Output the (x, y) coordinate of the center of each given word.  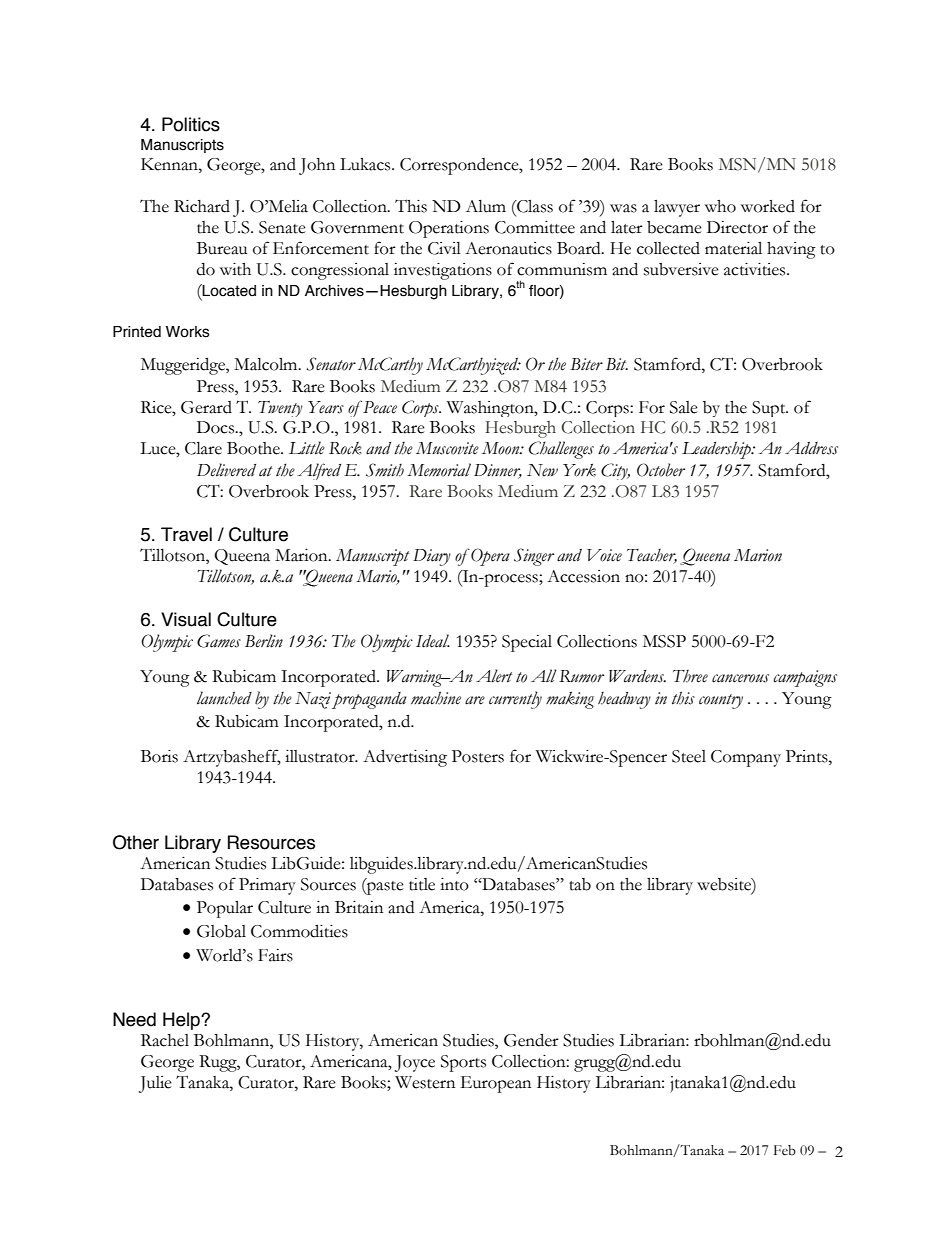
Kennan (170, 164)
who (720, 206)
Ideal (433, 641)
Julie (155, 1084)
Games (219, 641)
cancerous (740, 678)
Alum (486, 206)
